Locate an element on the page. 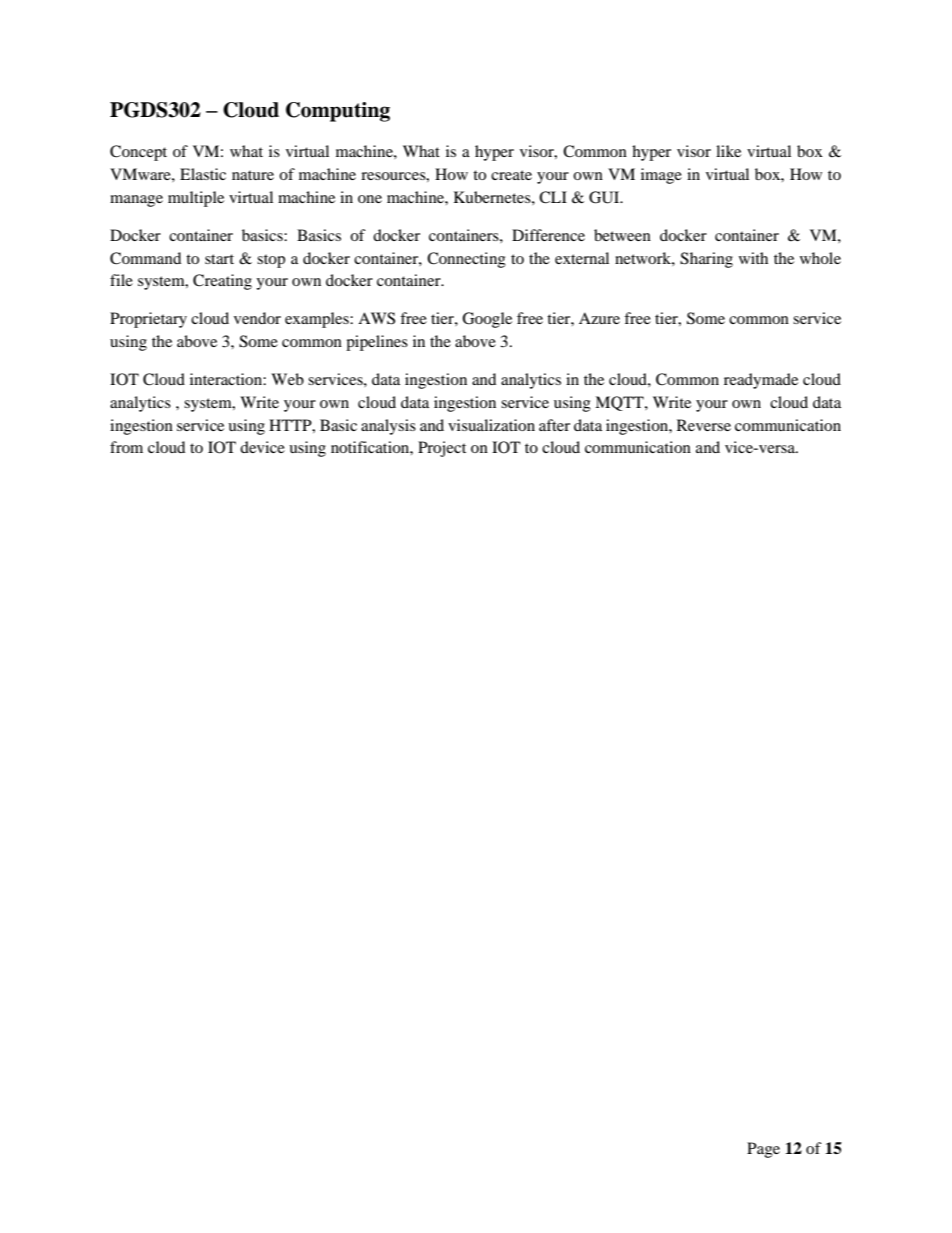 This document has height=1233, width=952. Project is located at coordinates (442, 449).
